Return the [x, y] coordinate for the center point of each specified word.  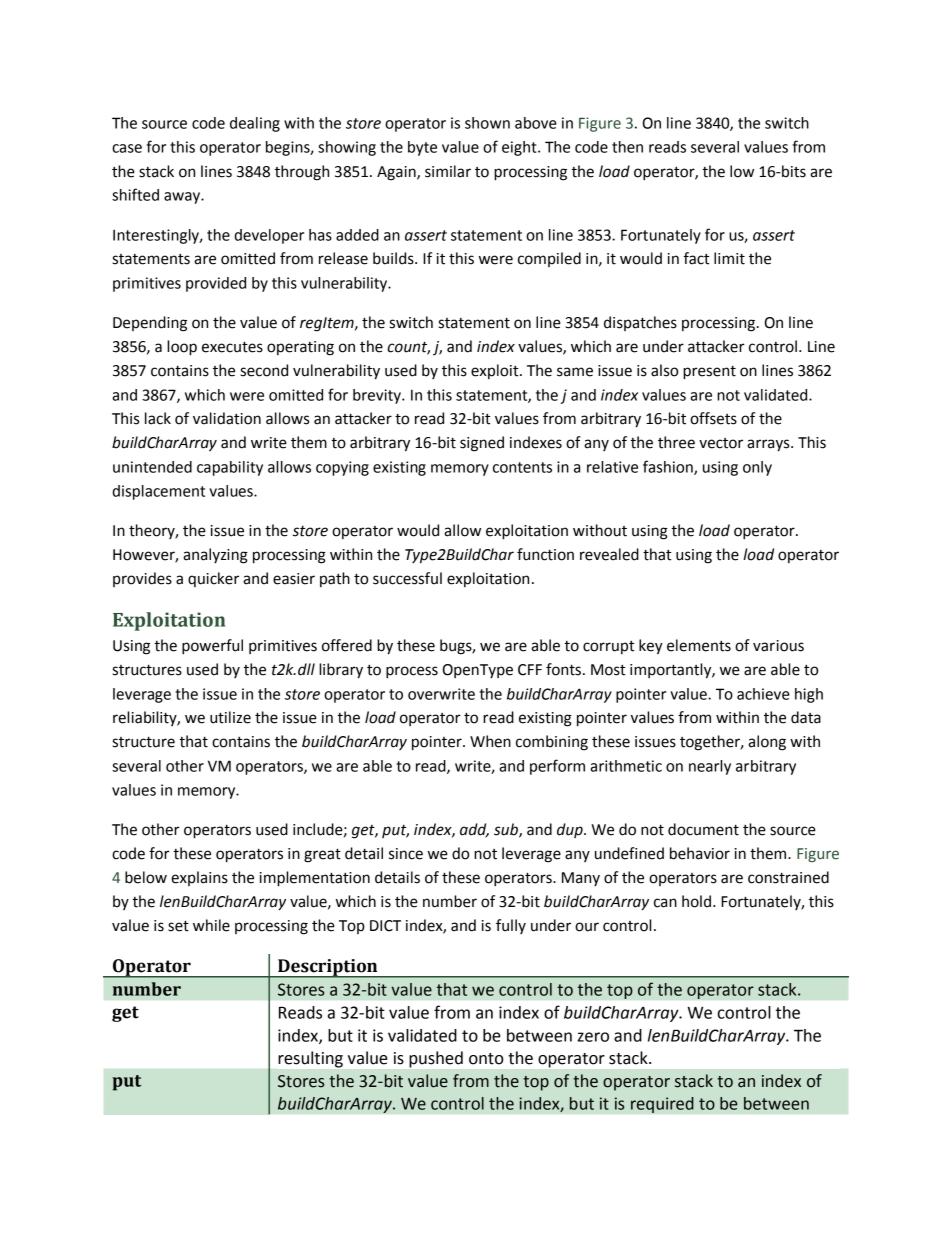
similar [448, 171]
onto [486, 1059]
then [627, 147]
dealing [255, 124]
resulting [310, 1059]
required [662, 1105]
